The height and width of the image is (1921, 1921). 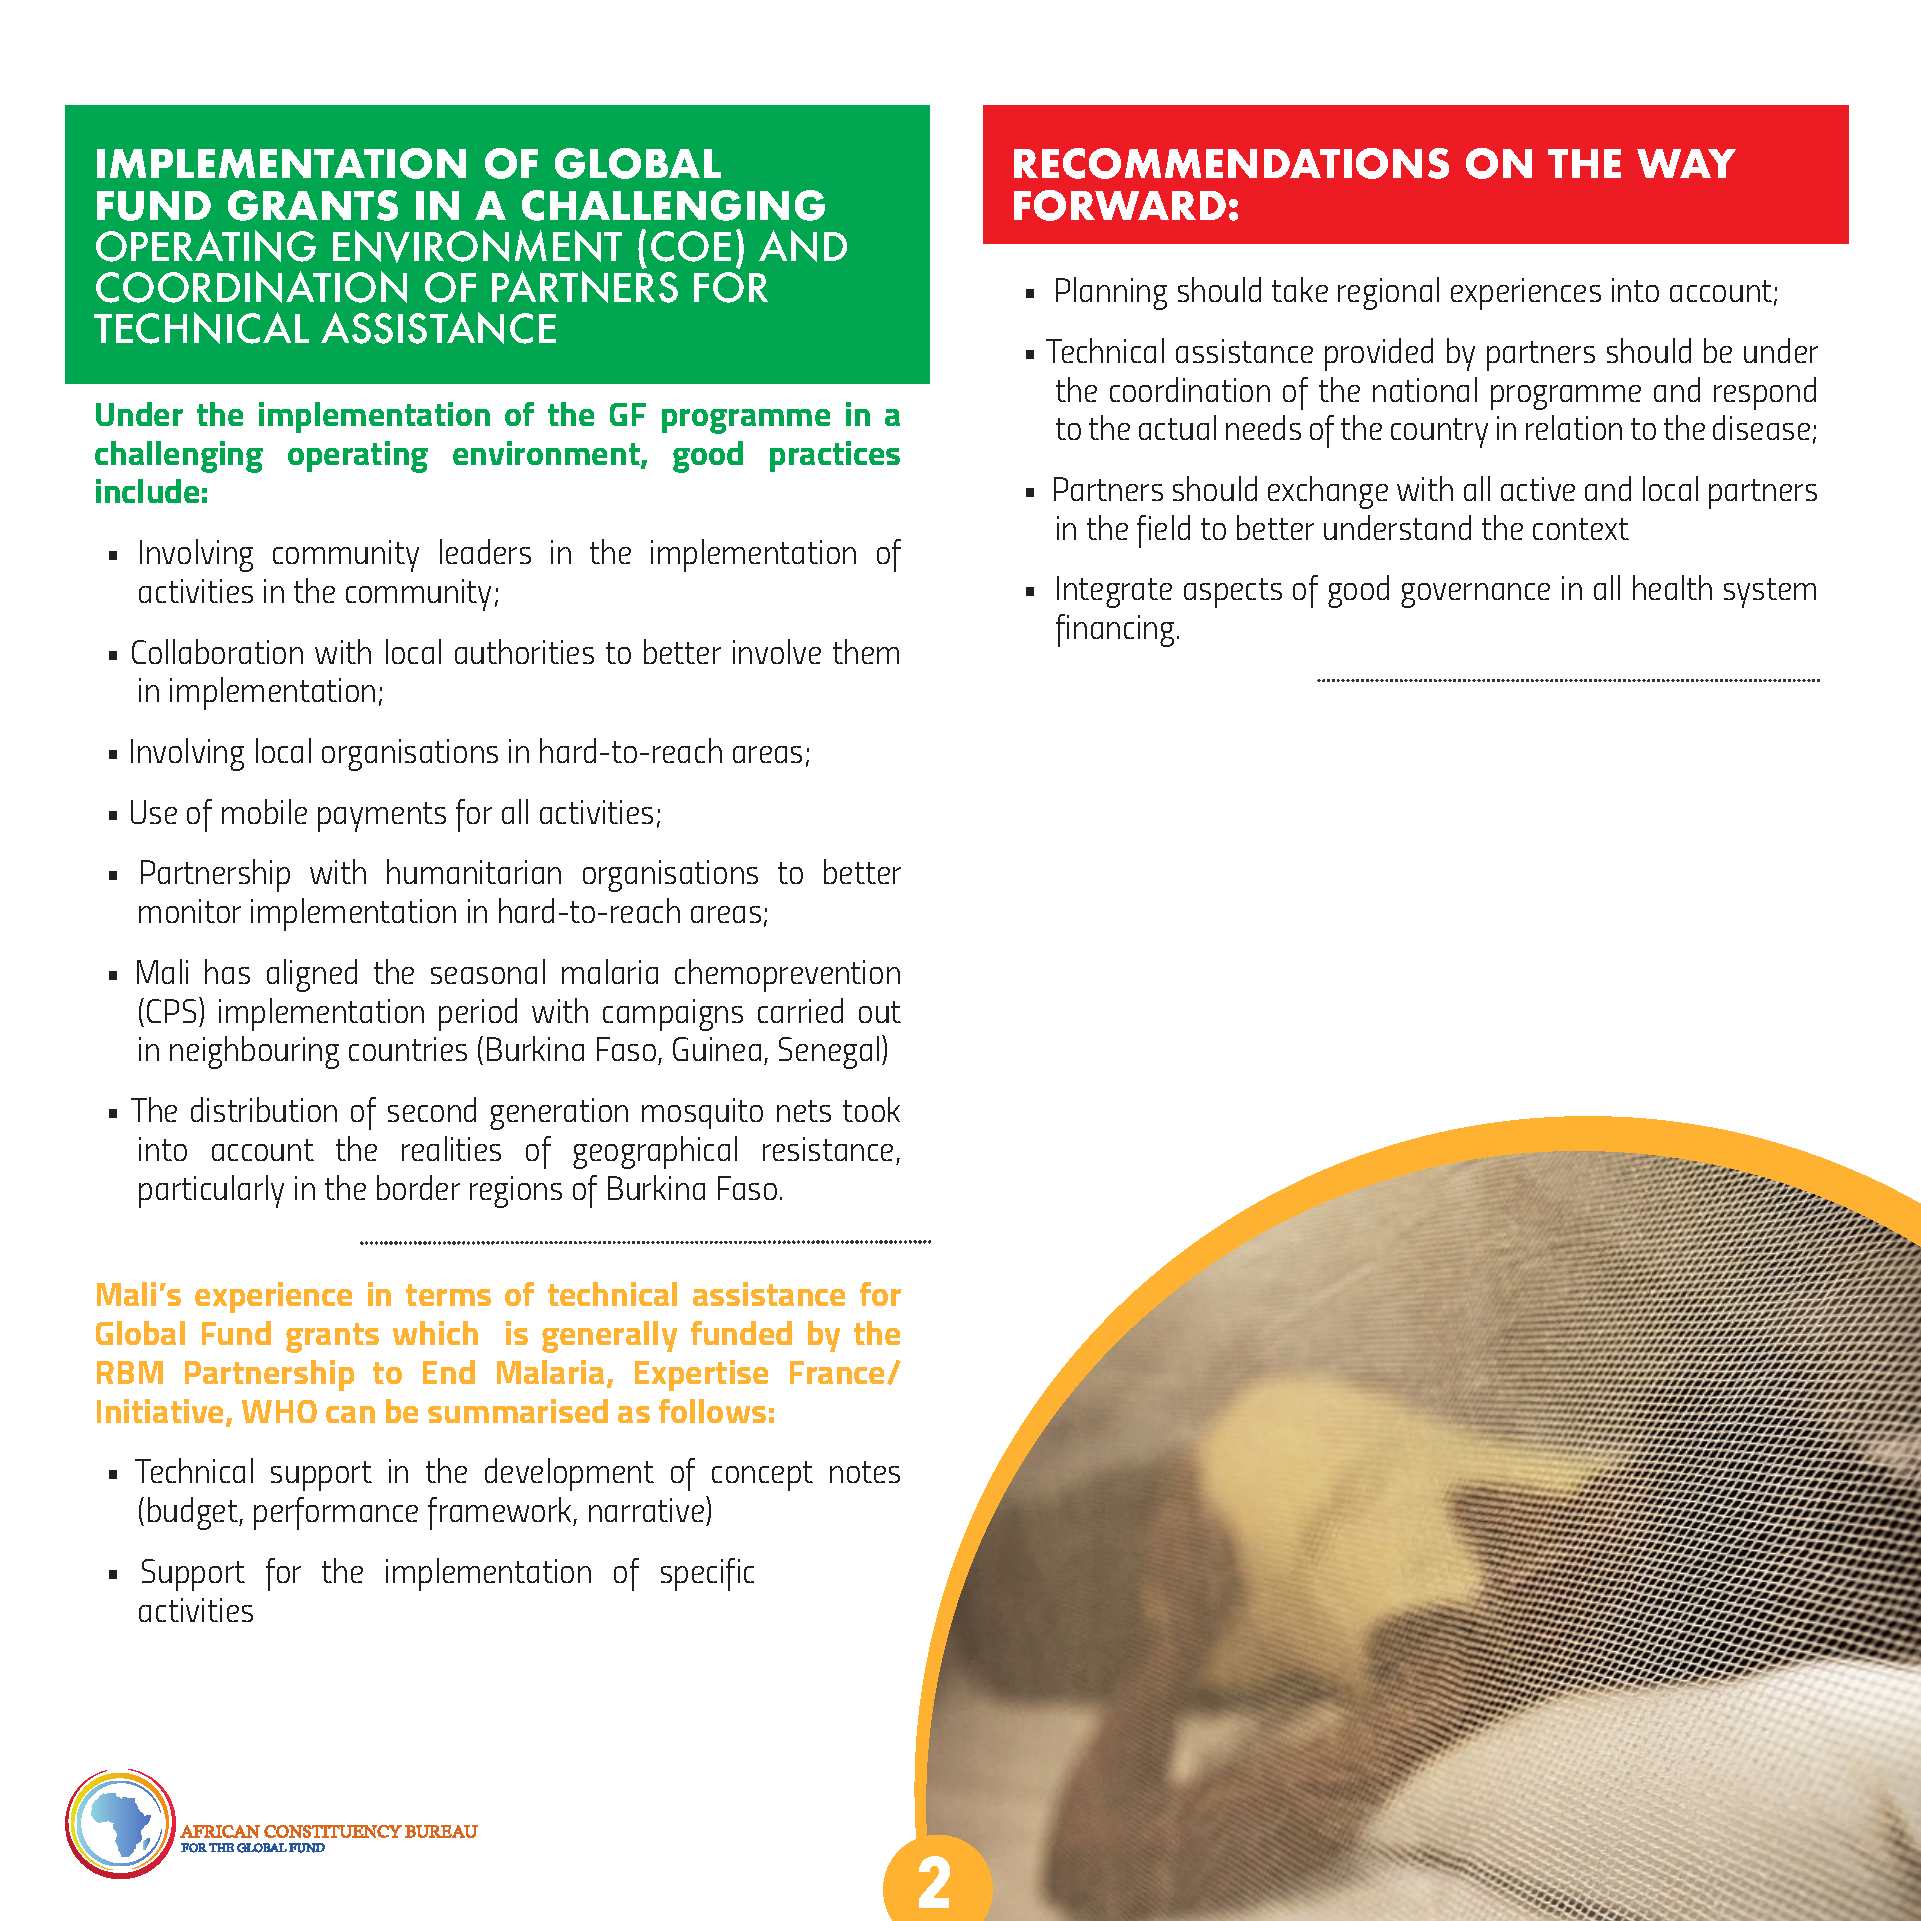 What do you see at coordinates (1581, 529) in the image?
I see `context` at bounding box center [1581, 529].
